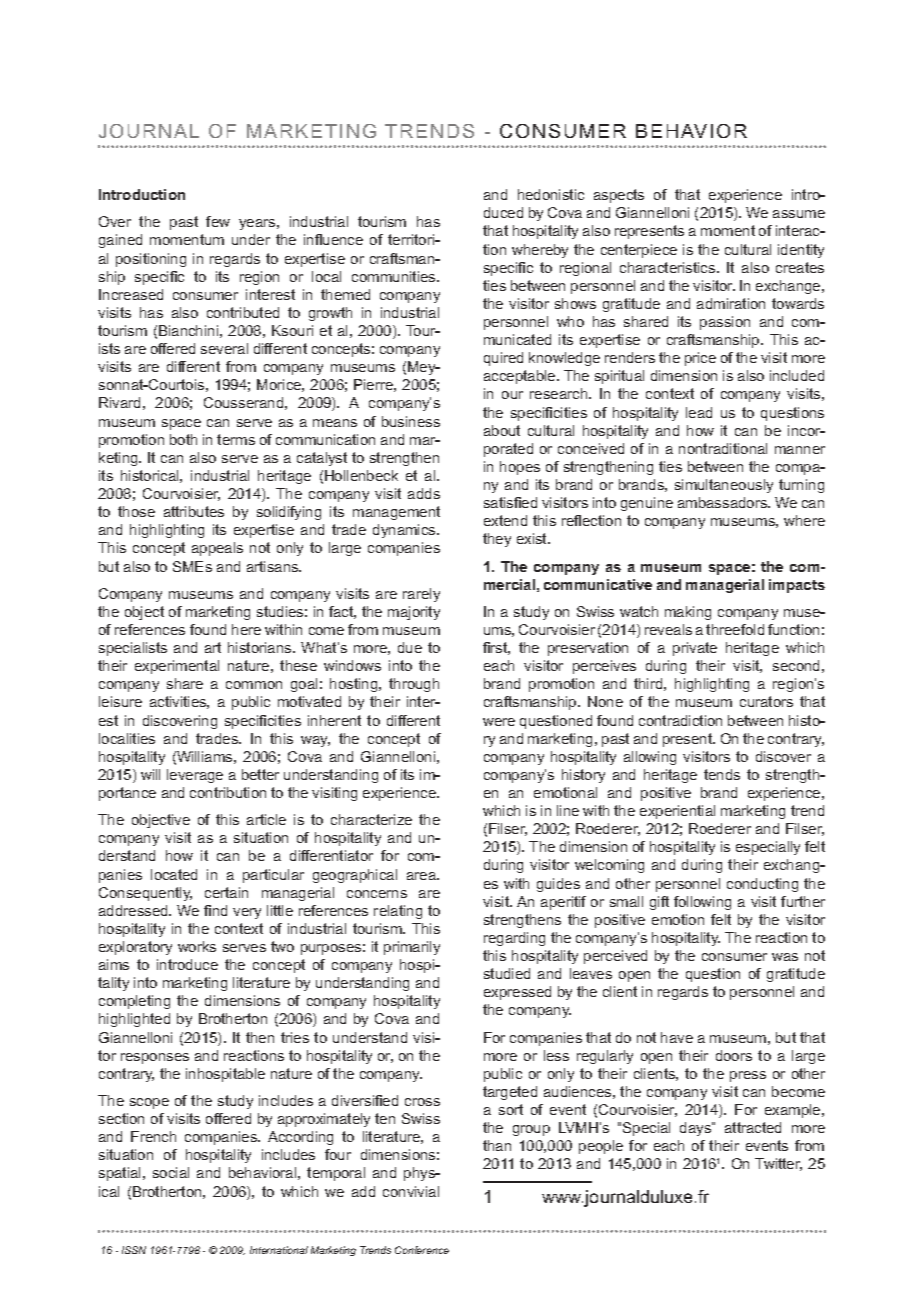  I want to click on few, so click(218, 221).
